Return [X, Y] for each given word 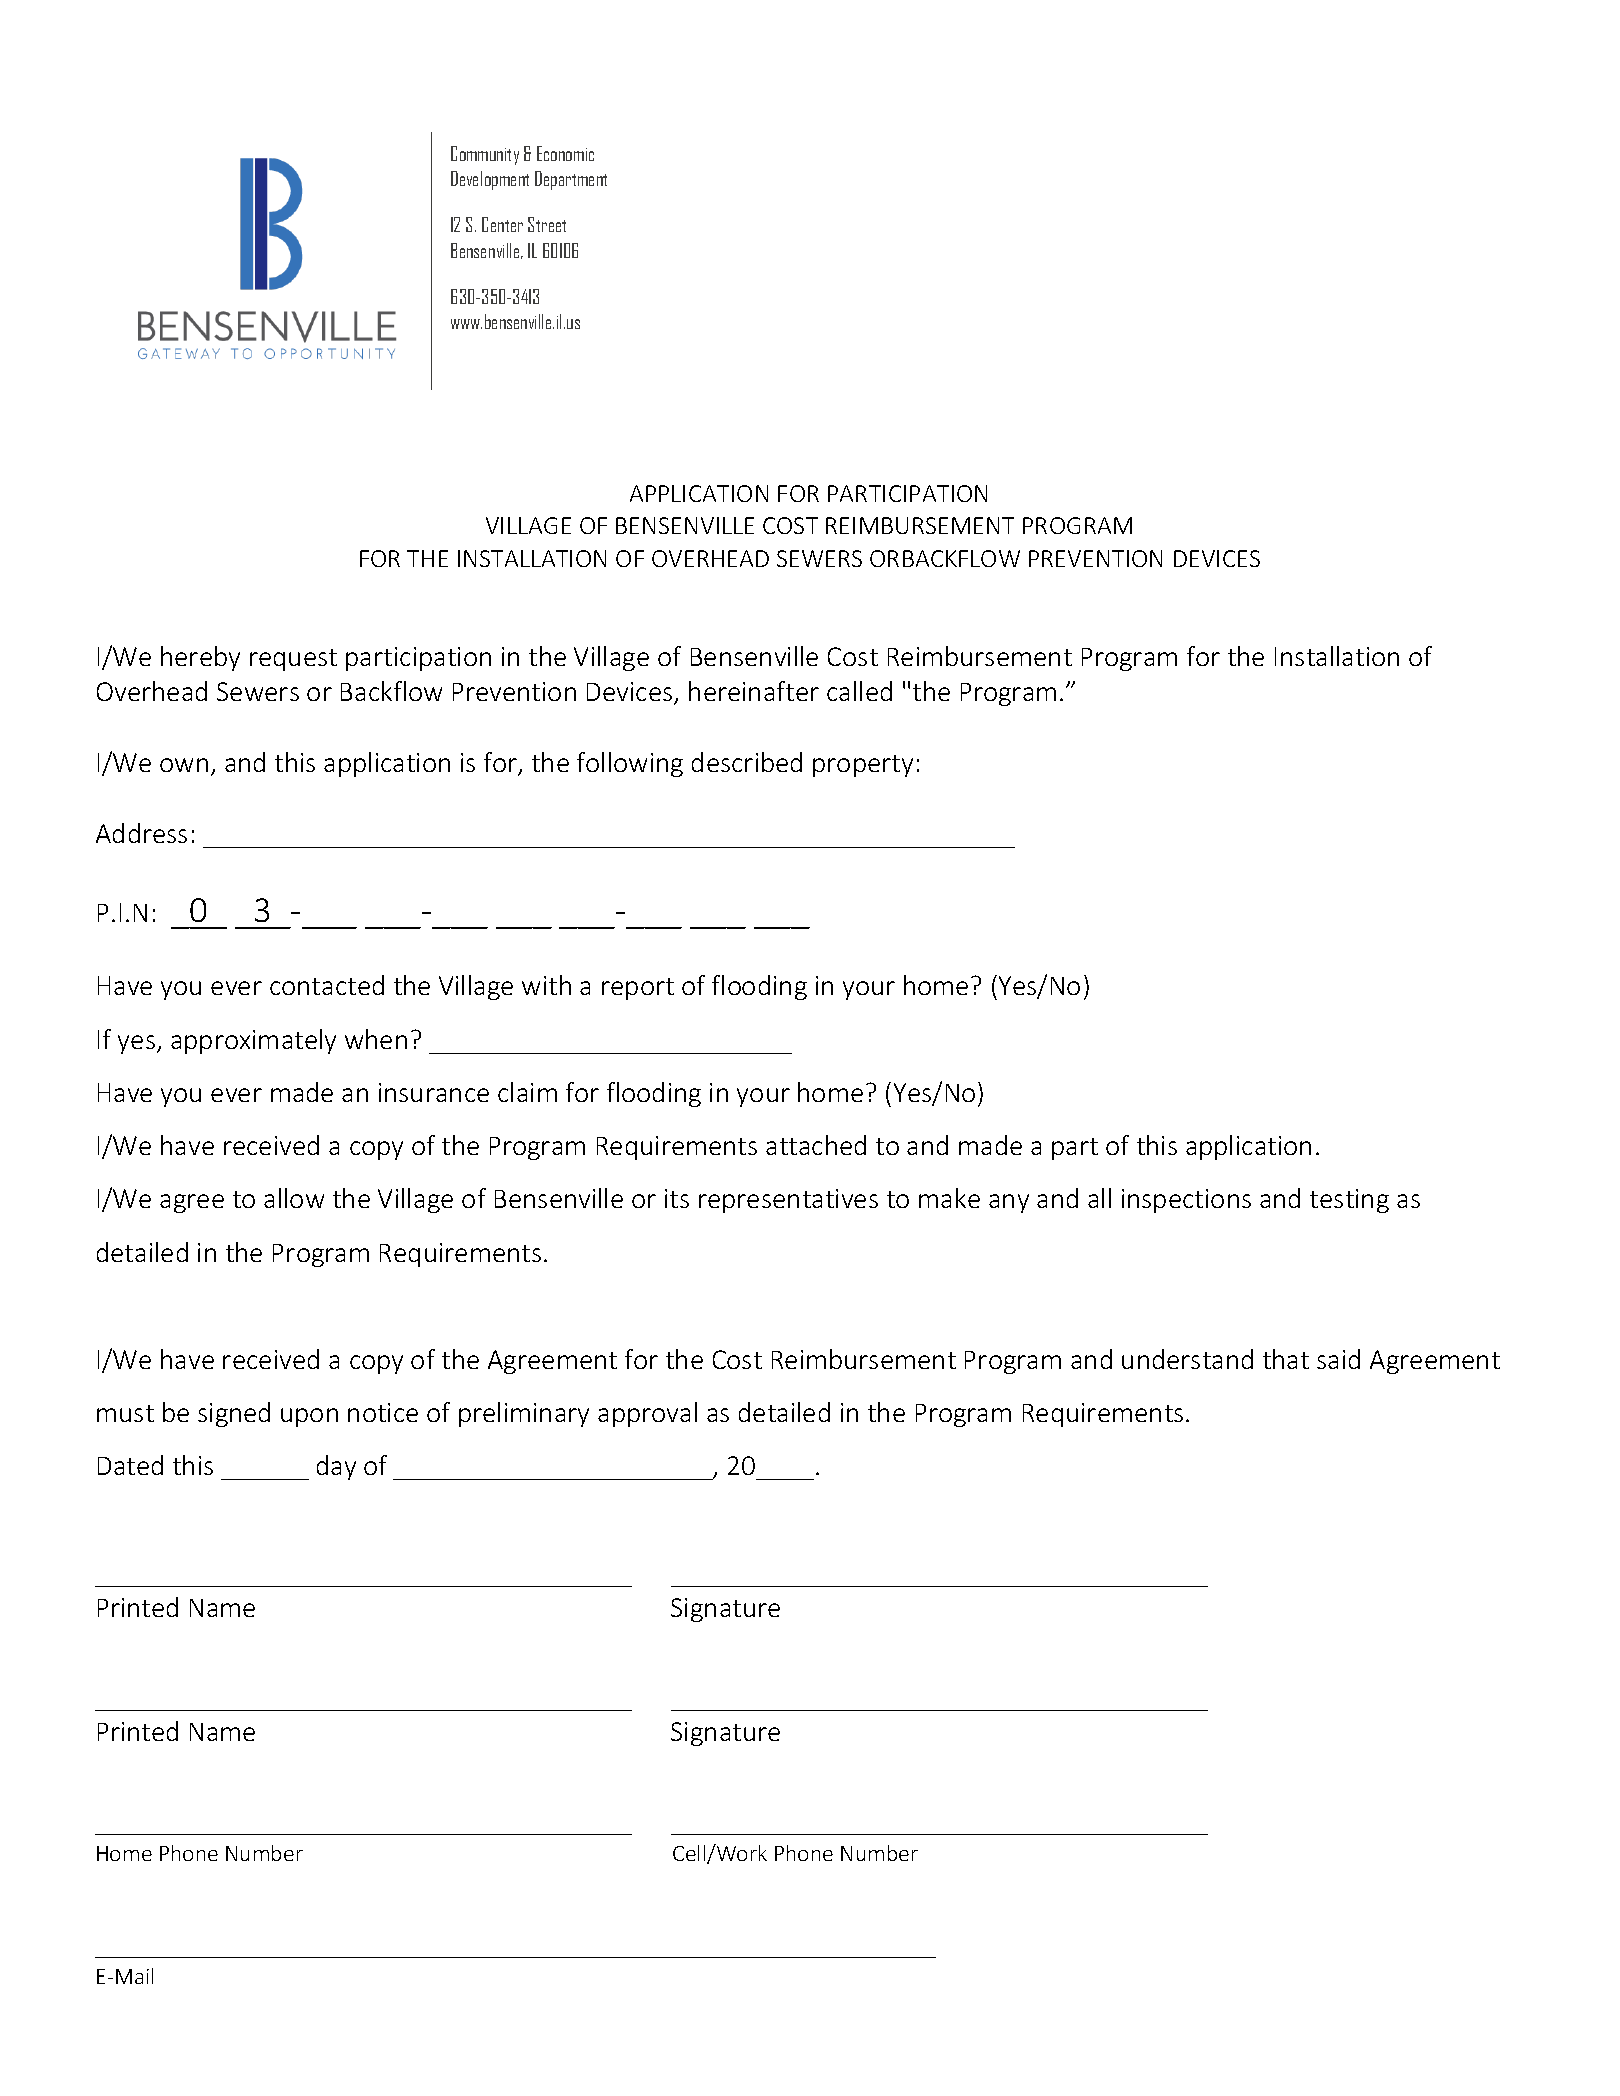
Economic [565, 153]
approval [647, 1414]
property [863, 766]
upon [309, 1417]
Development [490, 180]
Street [547, 224]
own [184, 765]
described [747, 762]
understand [1187, 1359]
